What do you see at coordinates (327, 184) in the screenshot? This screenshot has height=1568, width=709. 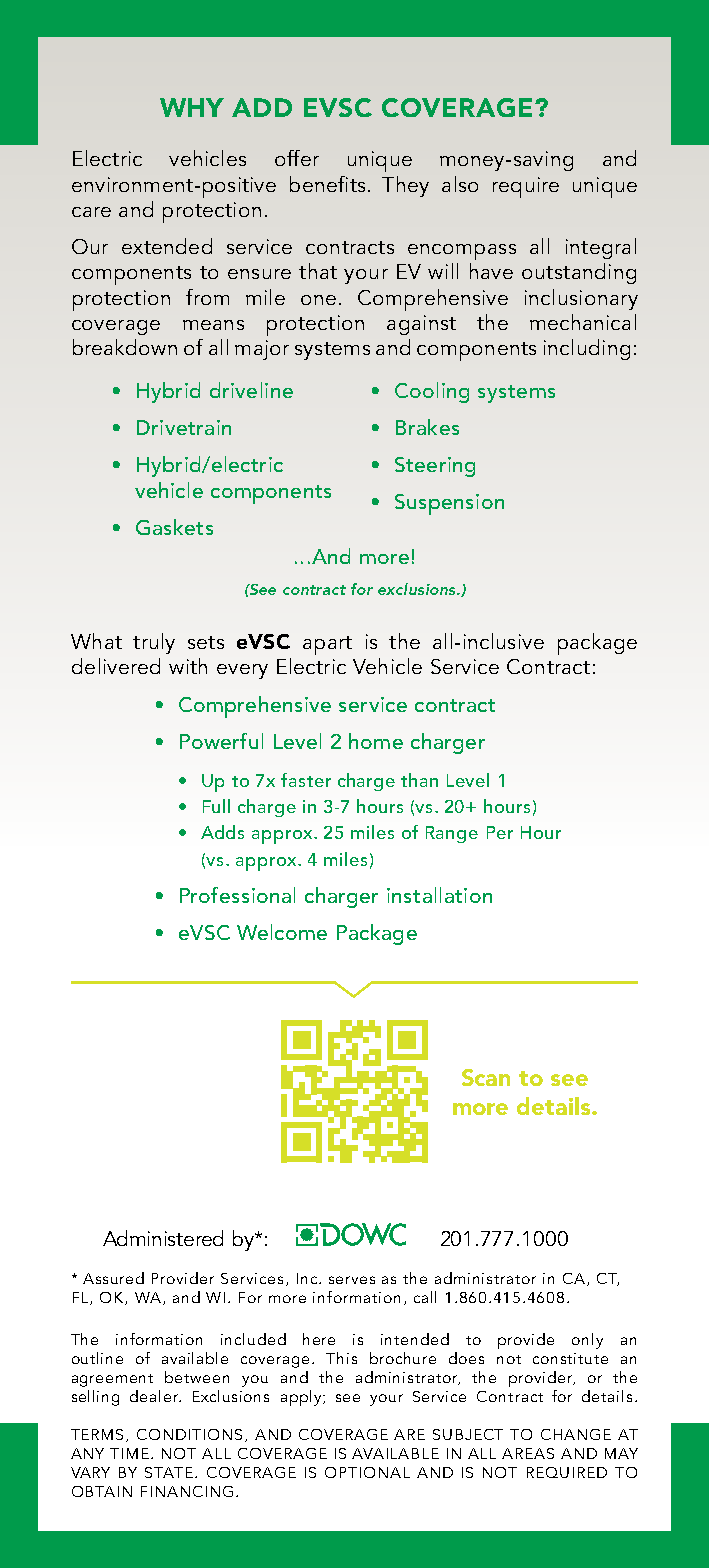 I see `benefits` at bounding box center [327, 184].
